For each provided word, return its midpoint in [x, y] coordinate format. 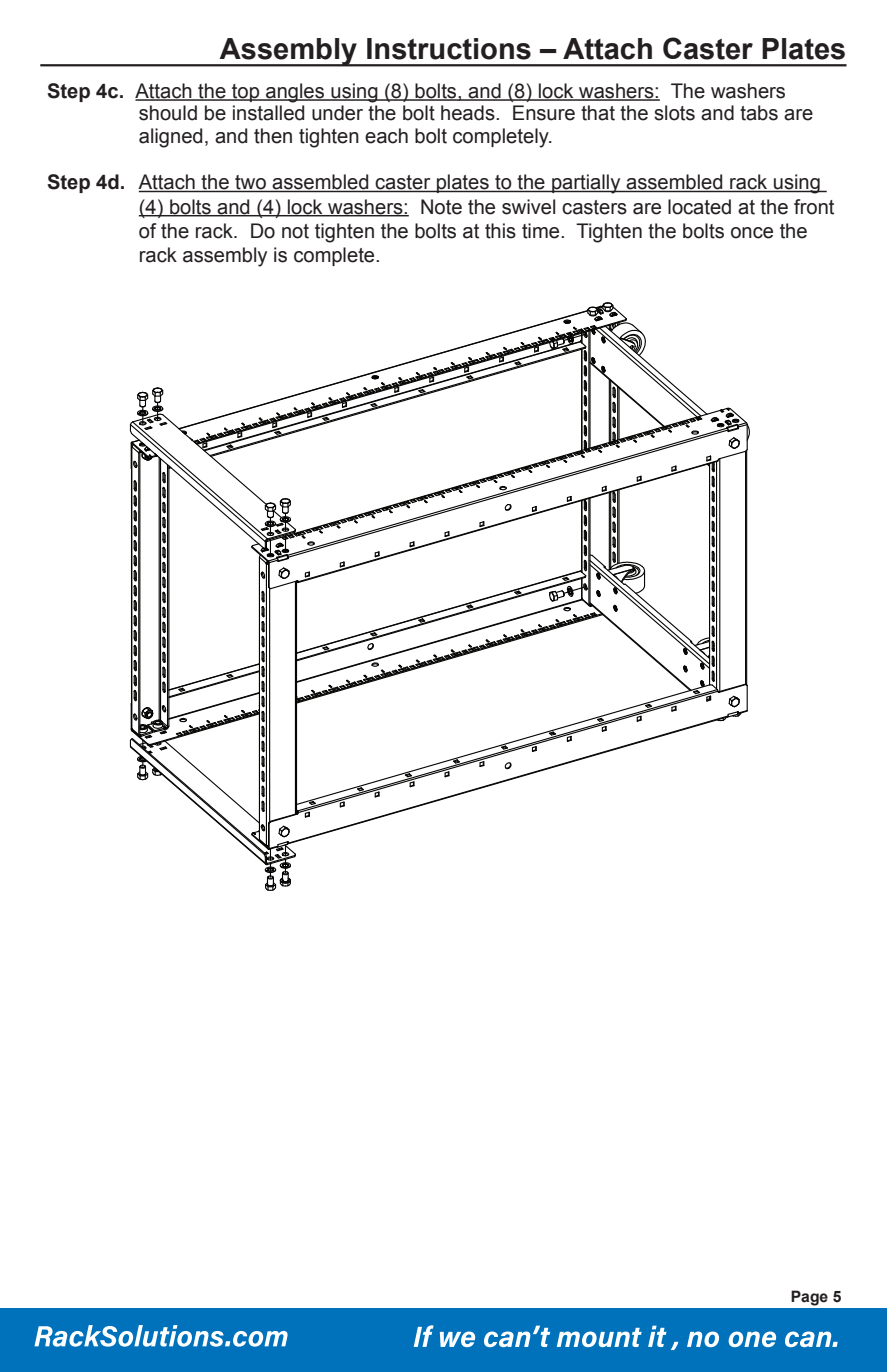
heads [469, 113]
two [250, 183]
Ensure [544, 113]
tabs [759, 113]
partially [586, 184]
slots [674, 113]
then [273, 136]
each [386, 136]
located [699, 207]
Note [441, 207]
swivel [528, 207]
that [598, 113]
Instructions [449, 49]
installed [268, 113]
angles [295, 93]
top [246, 93]
